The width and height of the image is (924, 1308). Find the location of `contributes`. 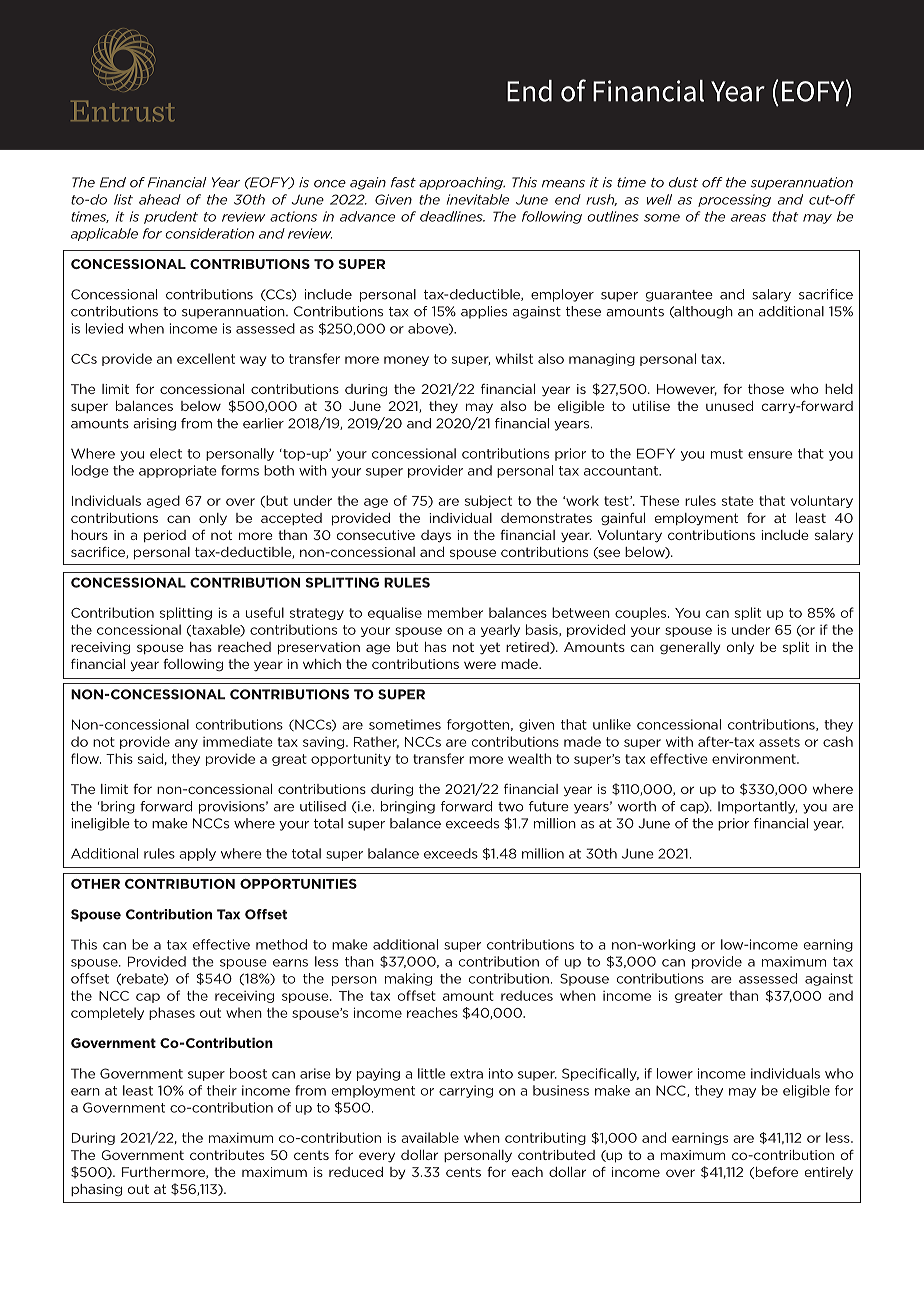

contributes is located at coordinates (227, 1155).
